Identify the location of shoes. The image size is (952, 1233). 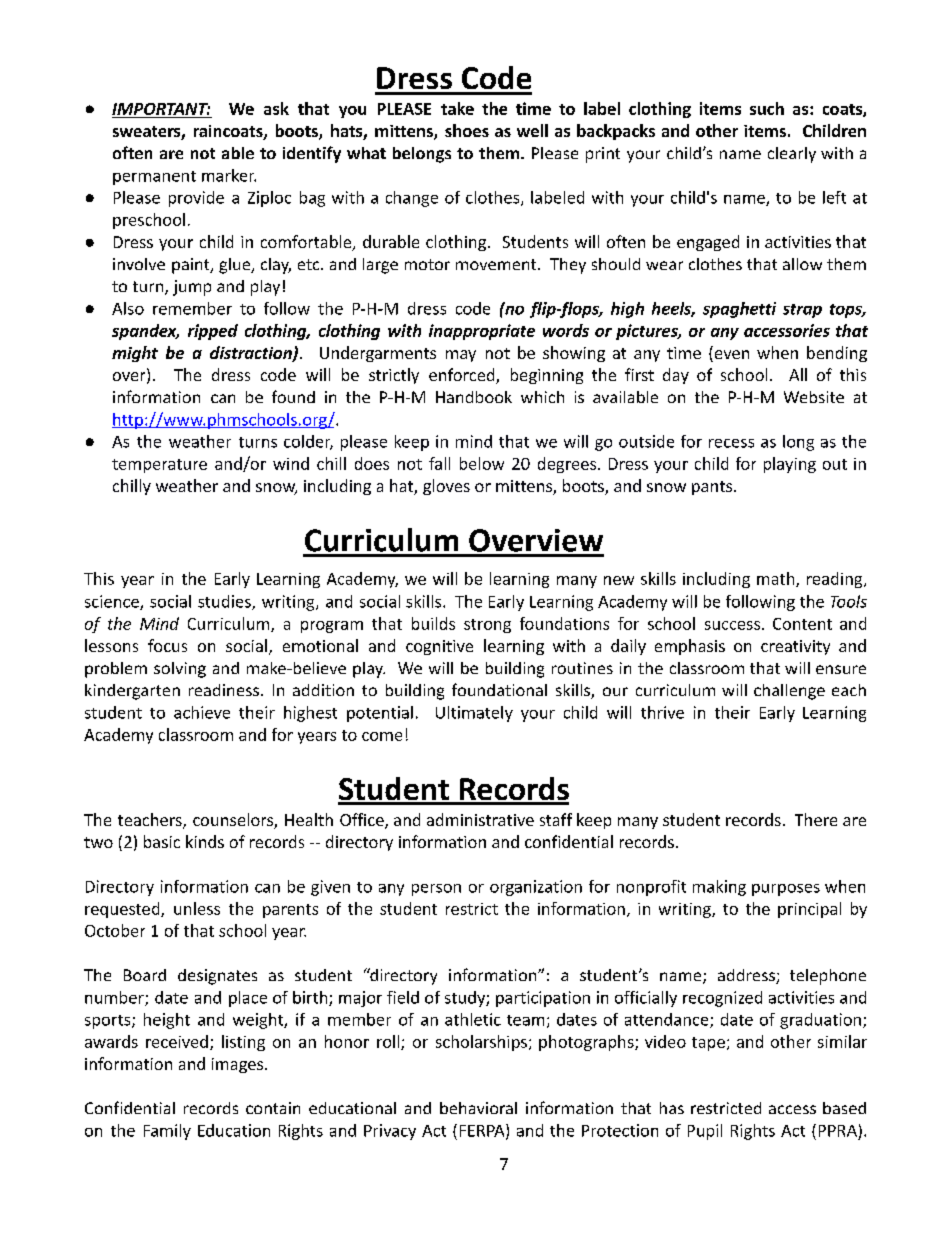
(467, 130).
